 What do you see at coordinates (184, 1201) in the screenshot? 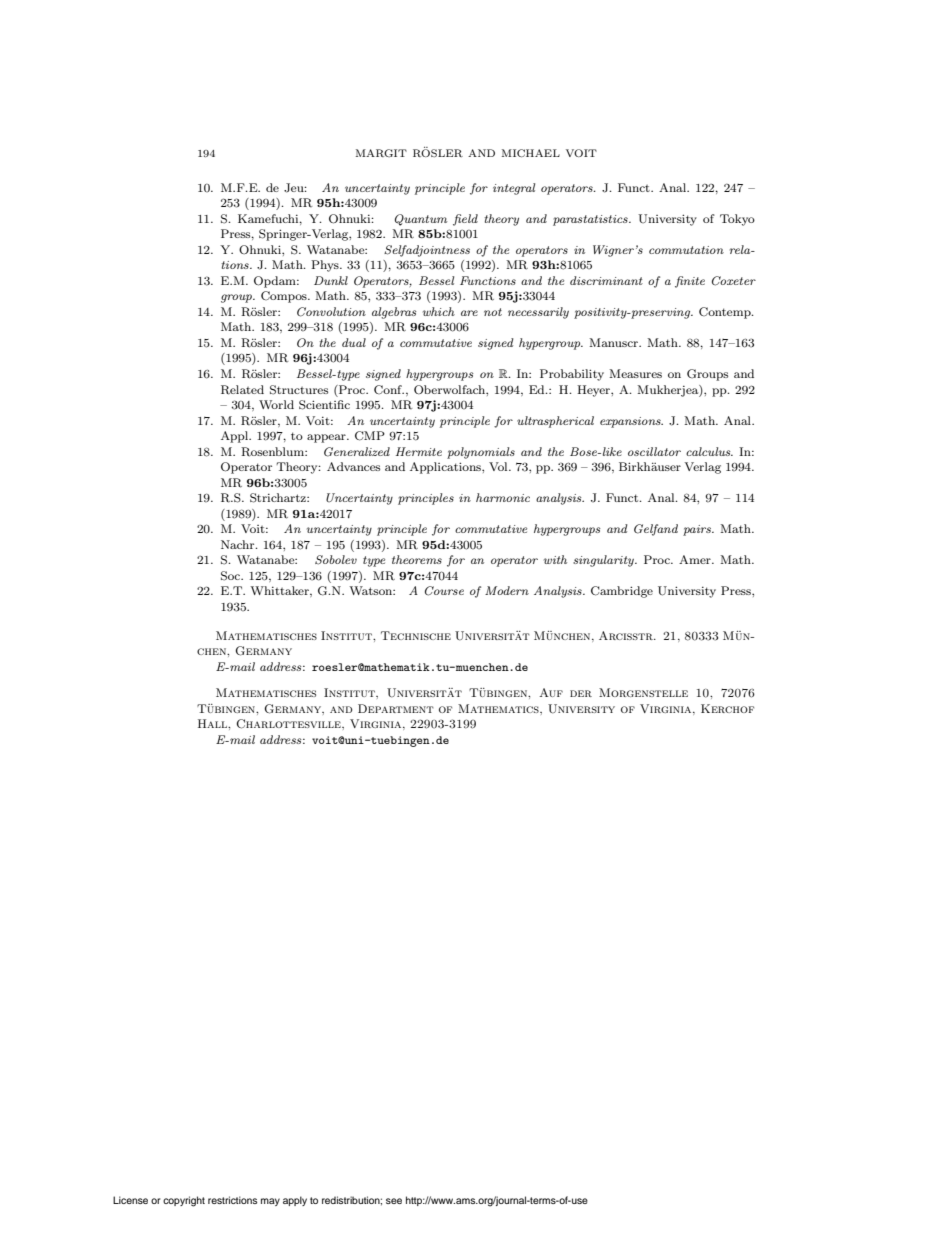
I see `copyright` at bounding box center [184, 1201].
